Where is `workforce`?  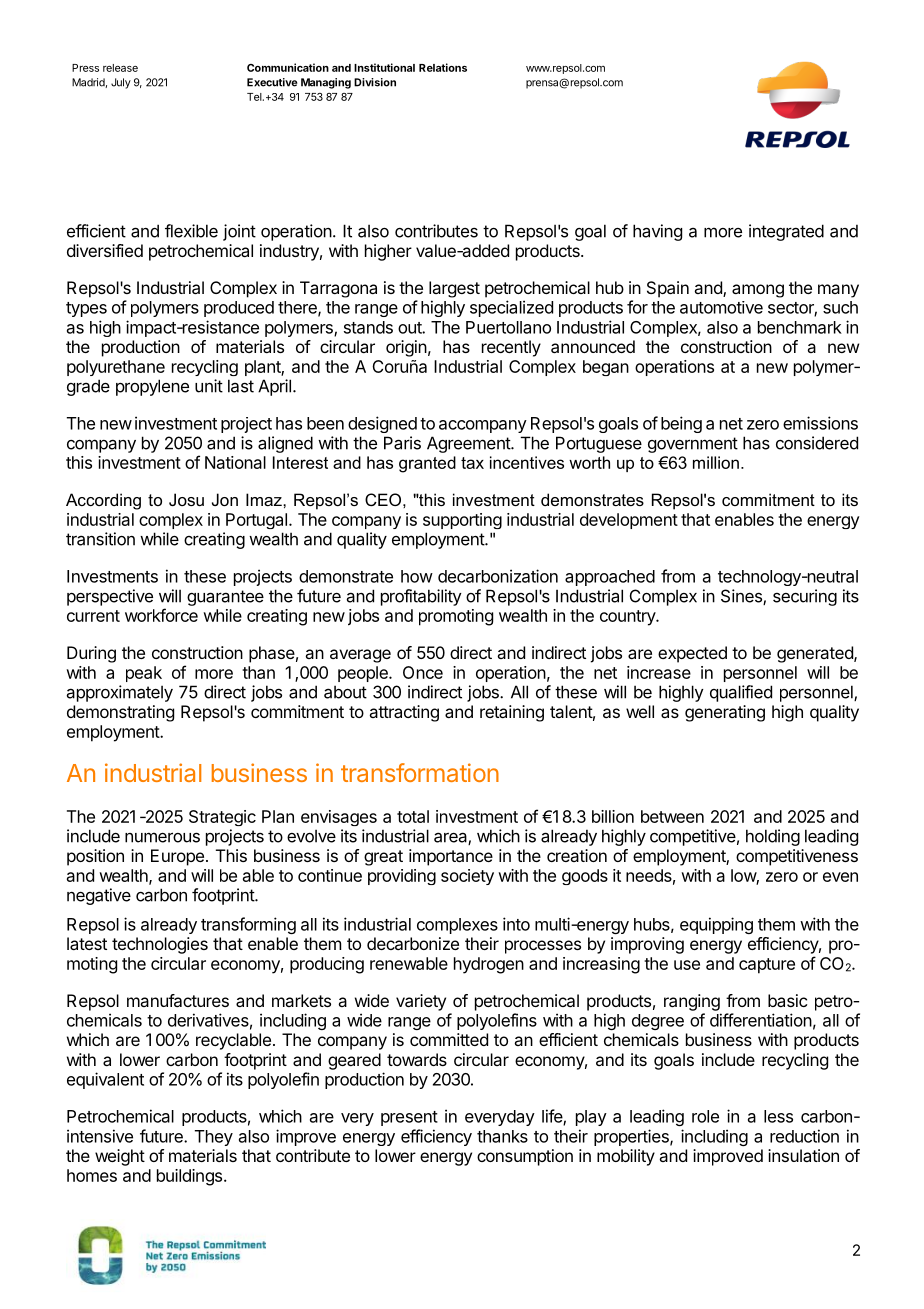
workforce is located at coordinates (161, 615).
